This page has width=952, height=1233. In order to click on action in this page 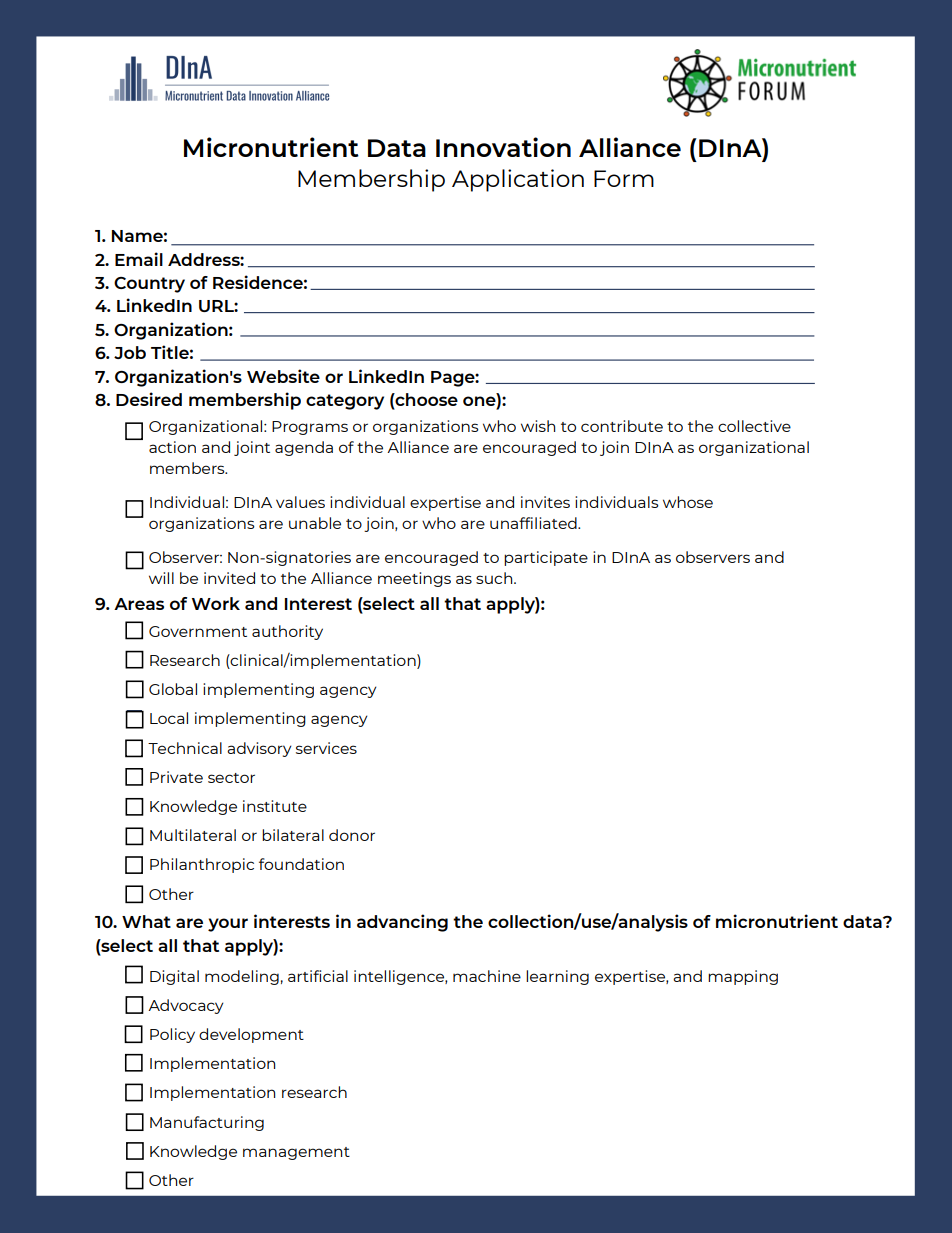, I will do `click(172, 447)`.
